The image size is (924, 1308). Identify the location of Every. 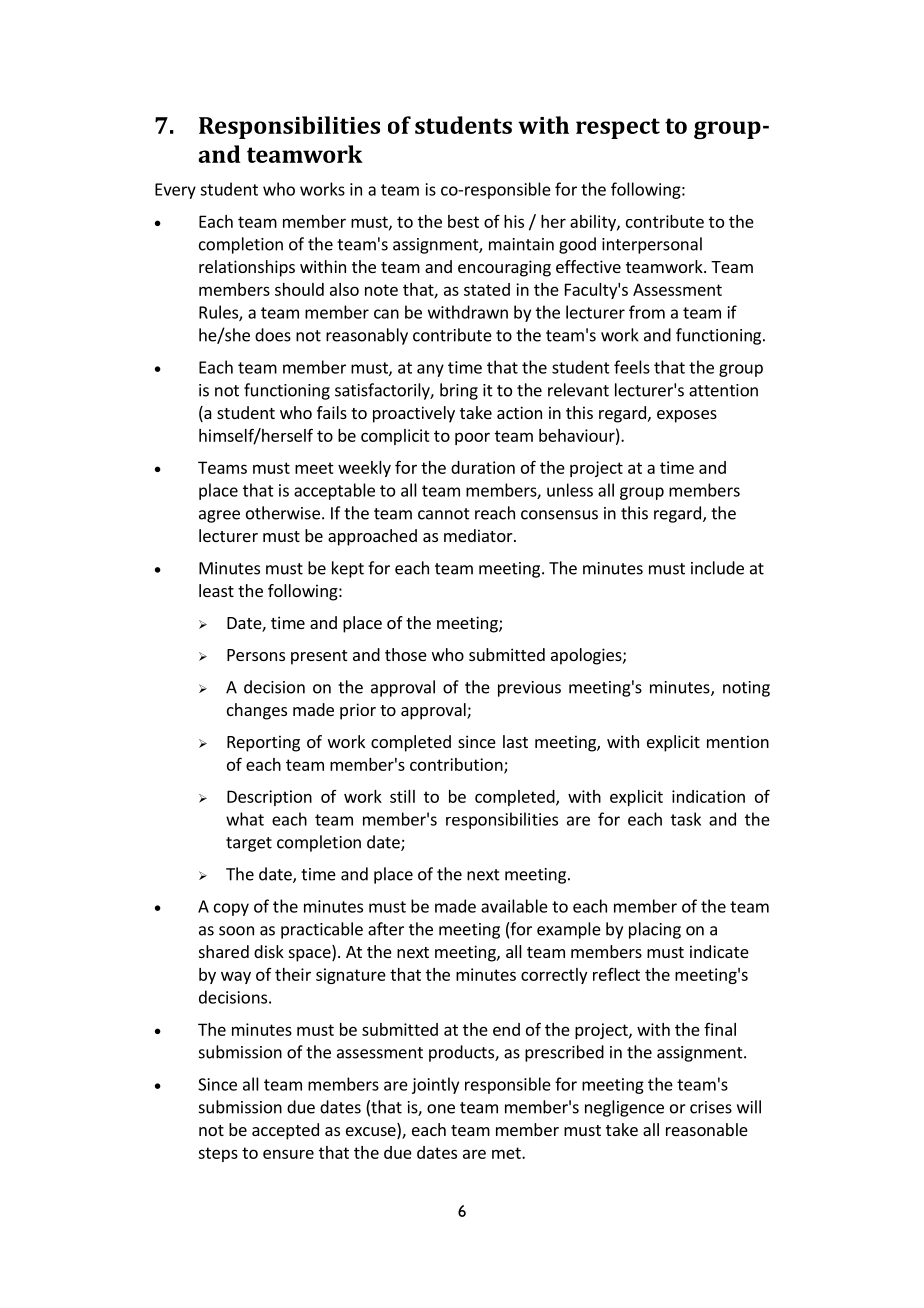
(175, 191).
